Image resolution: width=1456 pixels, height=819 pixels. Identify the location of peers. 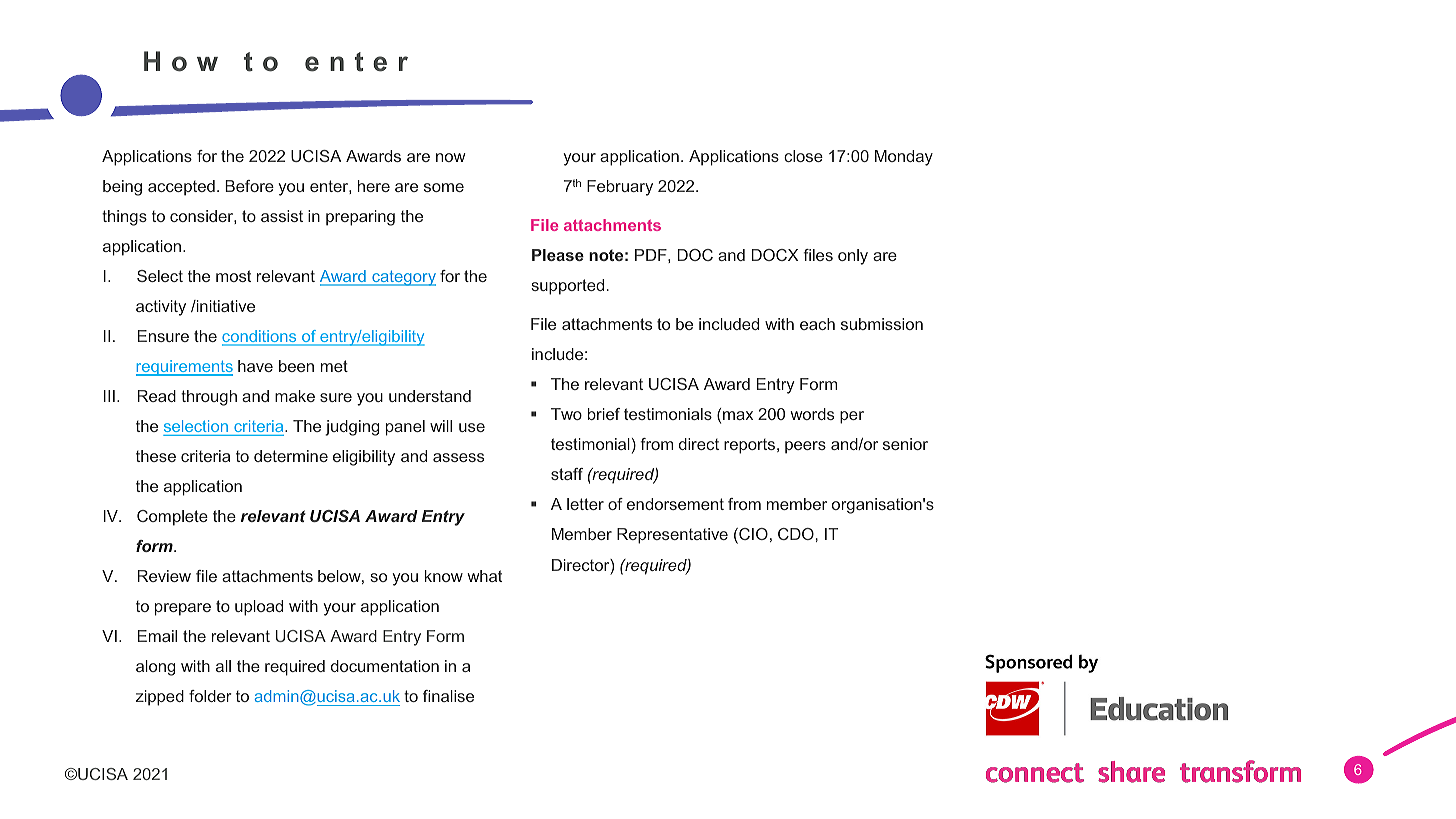
(805, 447).
